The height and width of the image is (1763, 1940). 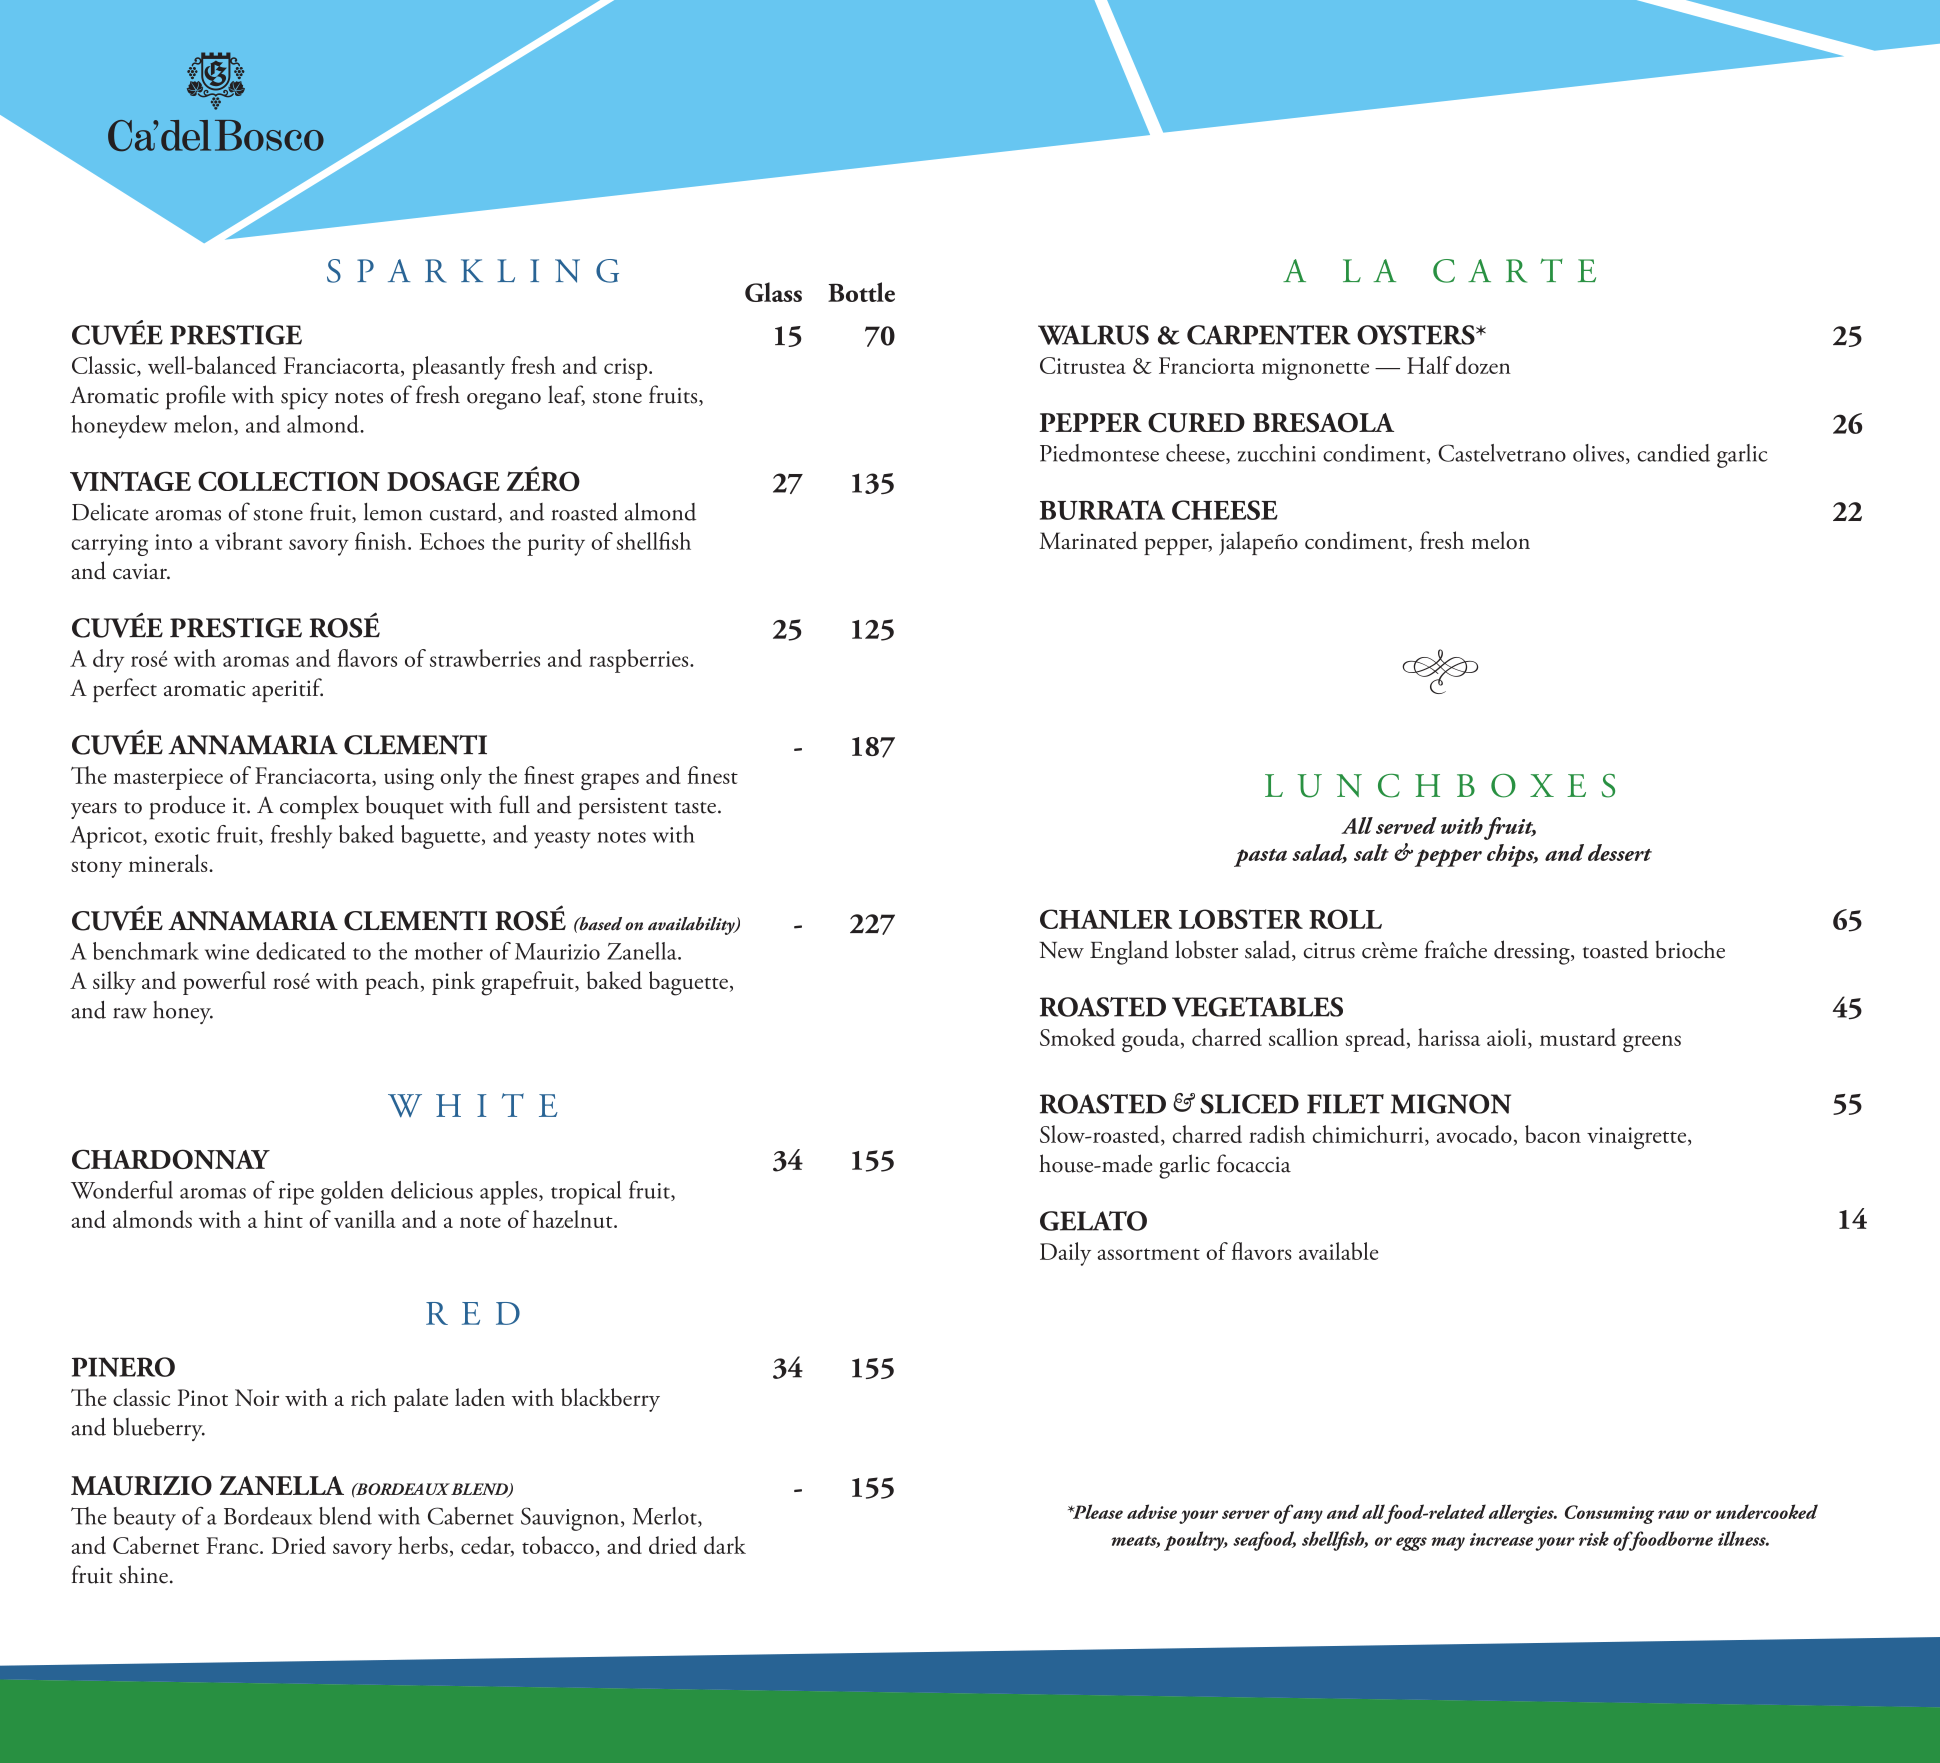 I want to click on dozen, so click(x=1483, y=365).
